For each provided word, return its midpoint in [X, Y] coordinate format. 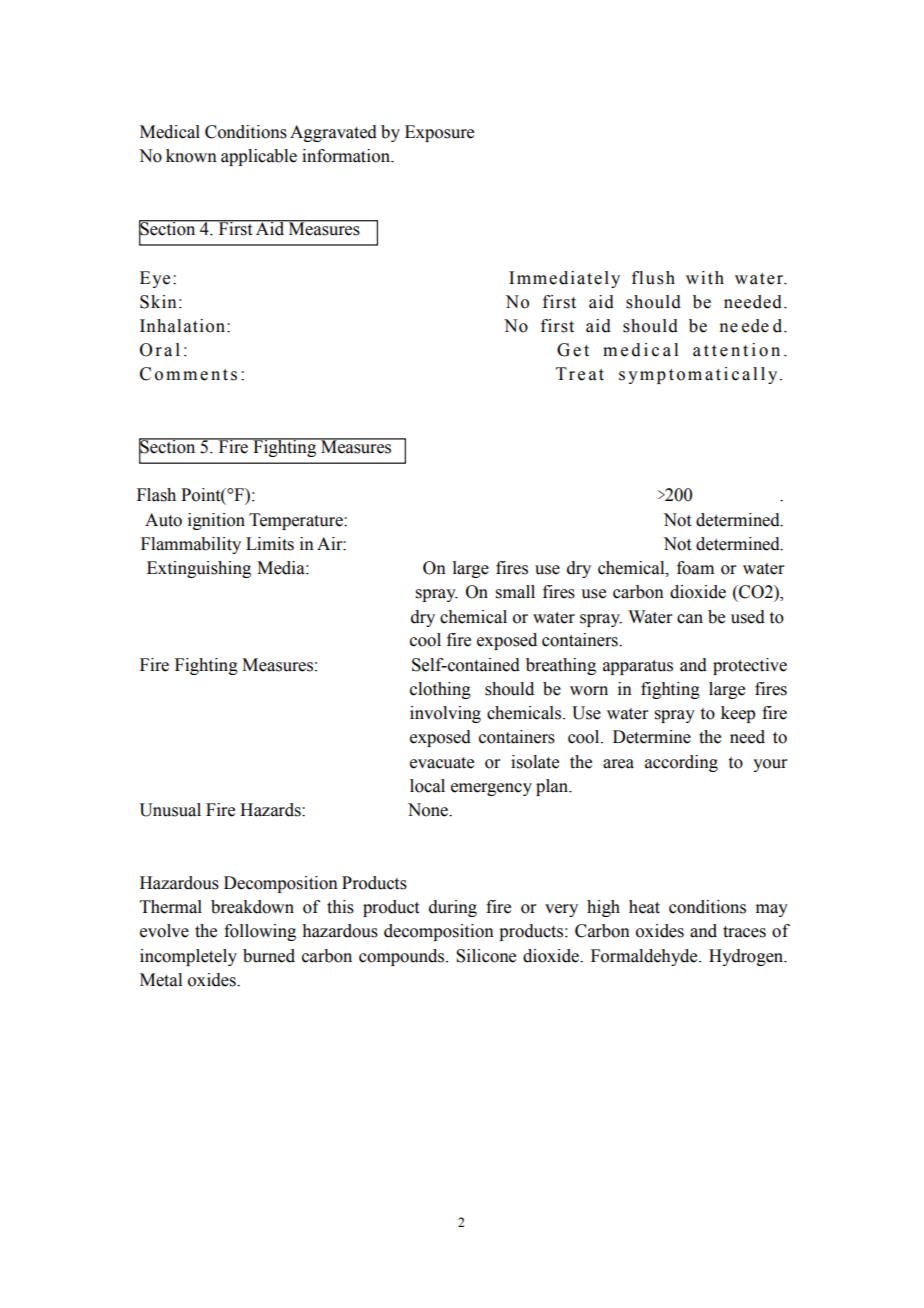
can [690, 619]
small [515, 592]
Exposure [439, 133]
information [347, 156]
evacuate [442, 763]
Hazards [271, 810]
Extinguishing [199, 569]
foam [695, 568]
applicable [259, 157]
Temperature [297, 521]
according [681, 763]
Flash [156, 495]
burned [269, 956]
